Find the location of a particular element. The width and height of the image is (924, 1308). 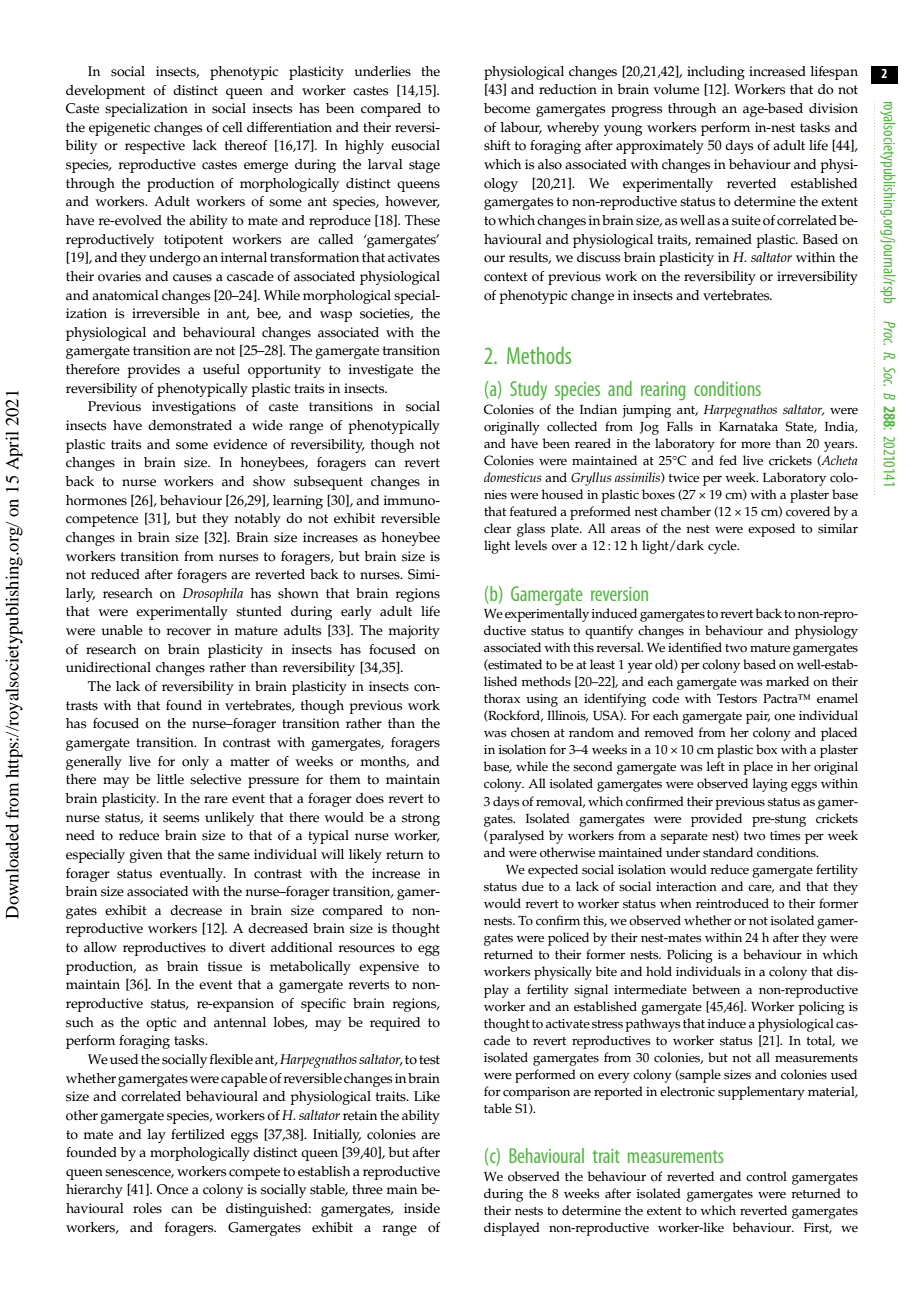

control is located at coordinates (766, 1176).
